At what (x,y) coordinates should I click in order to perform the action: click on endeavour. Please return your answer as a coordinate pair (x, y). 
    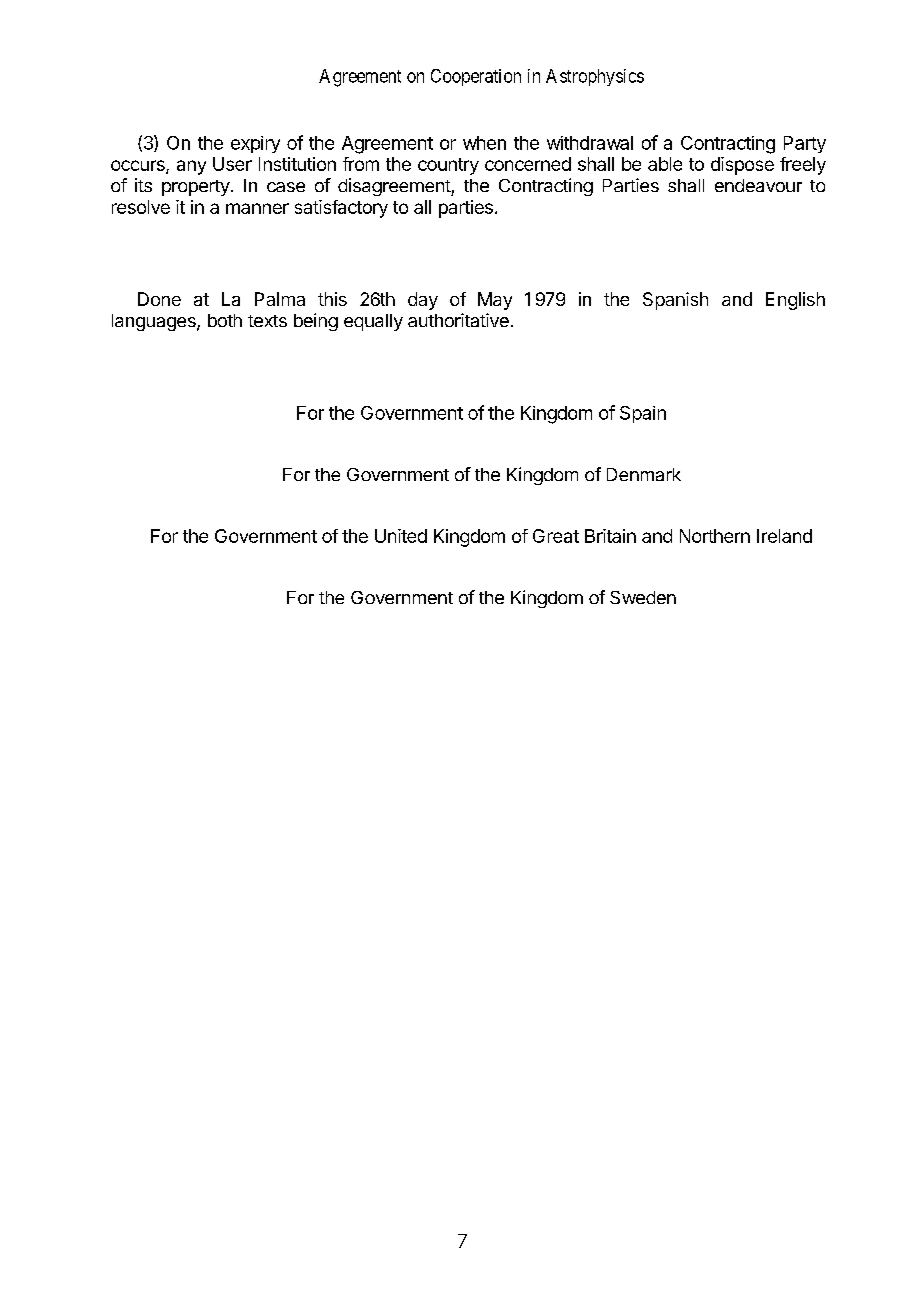
    Looking at the image, I should click on (758, 185).
